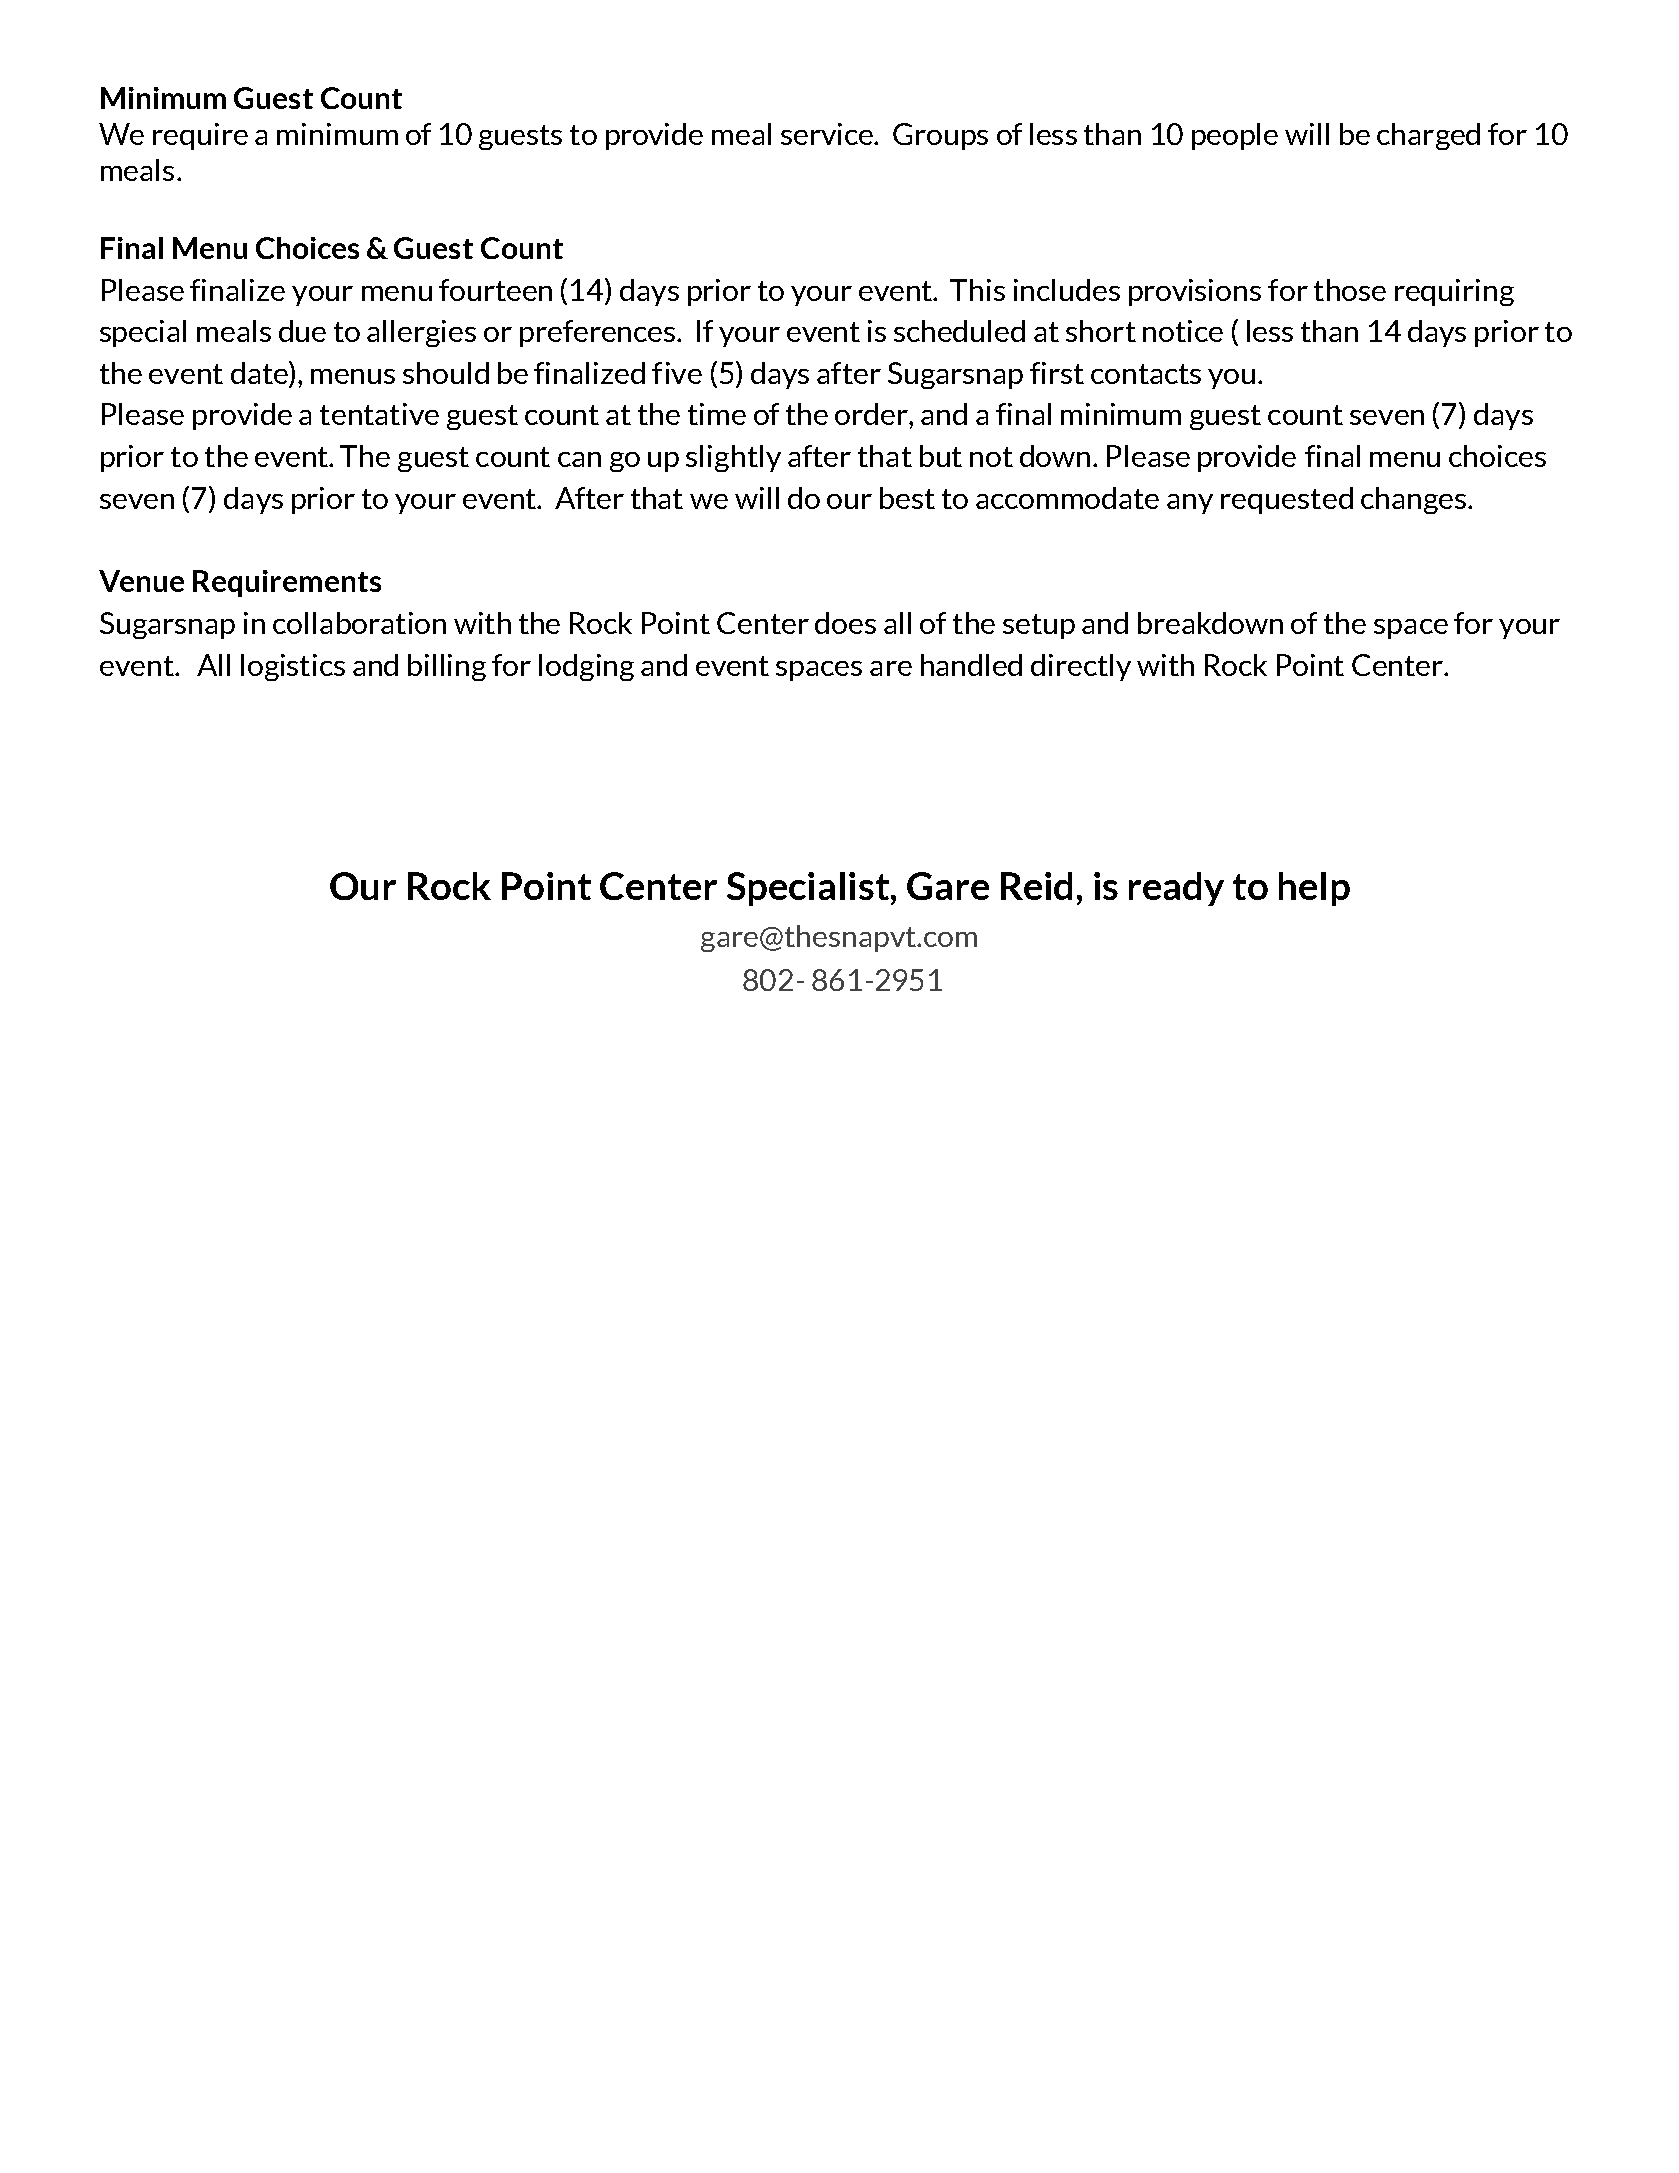 The image size is (1679, 2173). Describe the element at coordinates (717, 414) in the screenshot. I see `time` at that location.
